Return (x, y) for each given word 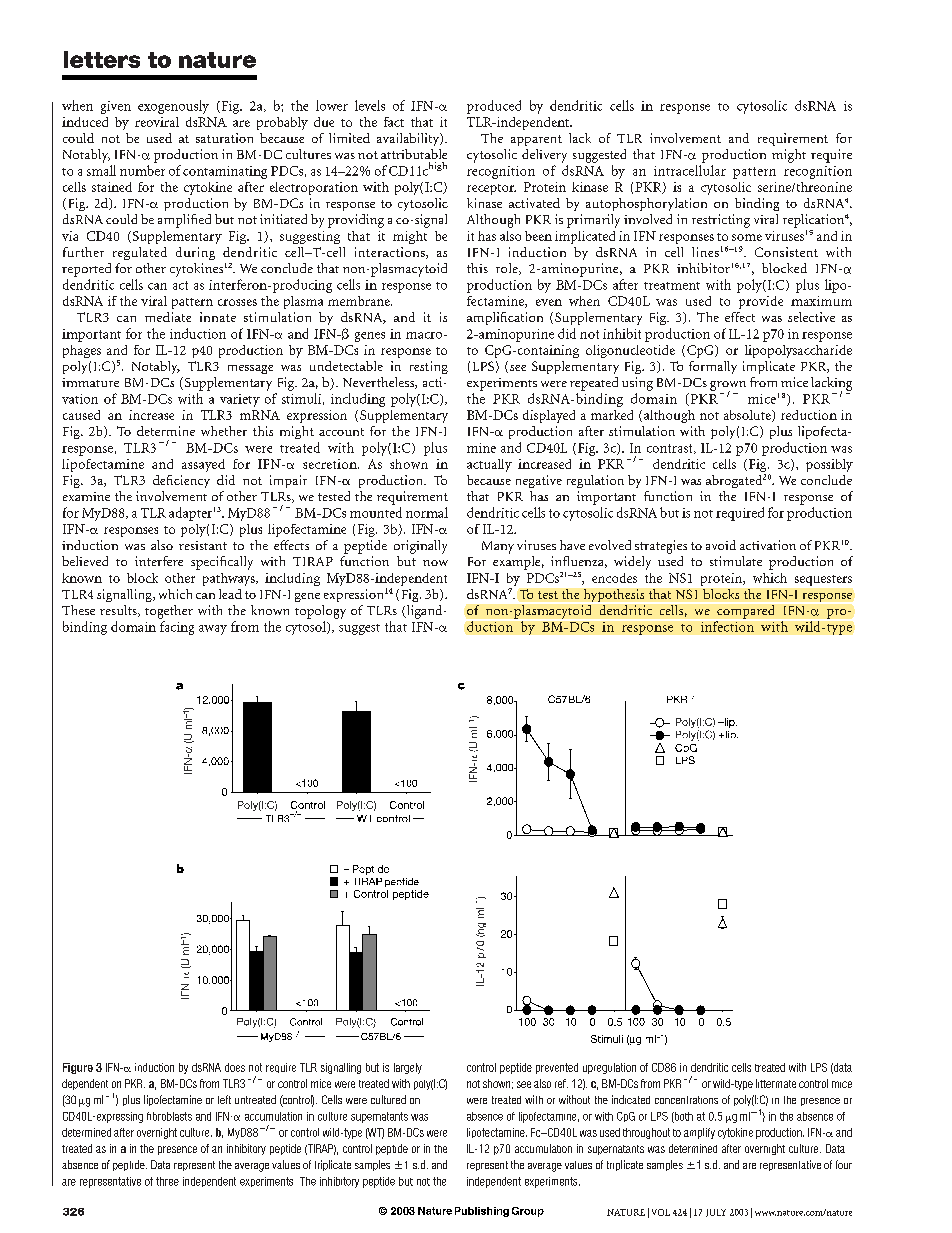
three (167, 1181)
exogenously (173, 107)
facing (177, 628)
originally (420, 547)
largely (408, 1068)
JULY (716, 1213)
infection (727, 626)
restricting (721, 221)
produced (494, 107)
